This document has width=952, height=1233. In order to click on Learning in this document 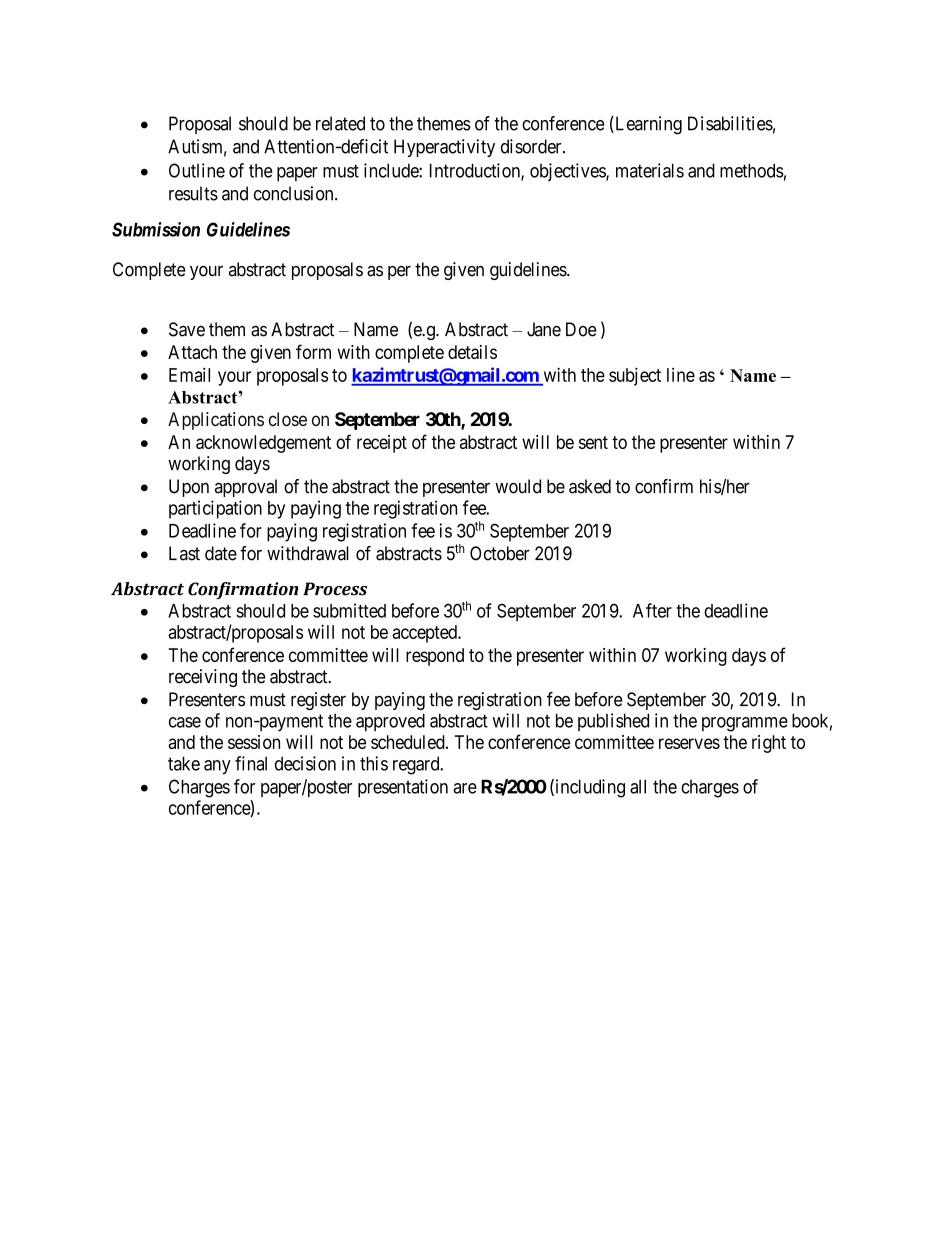, I will do `click(647, 125)`.
